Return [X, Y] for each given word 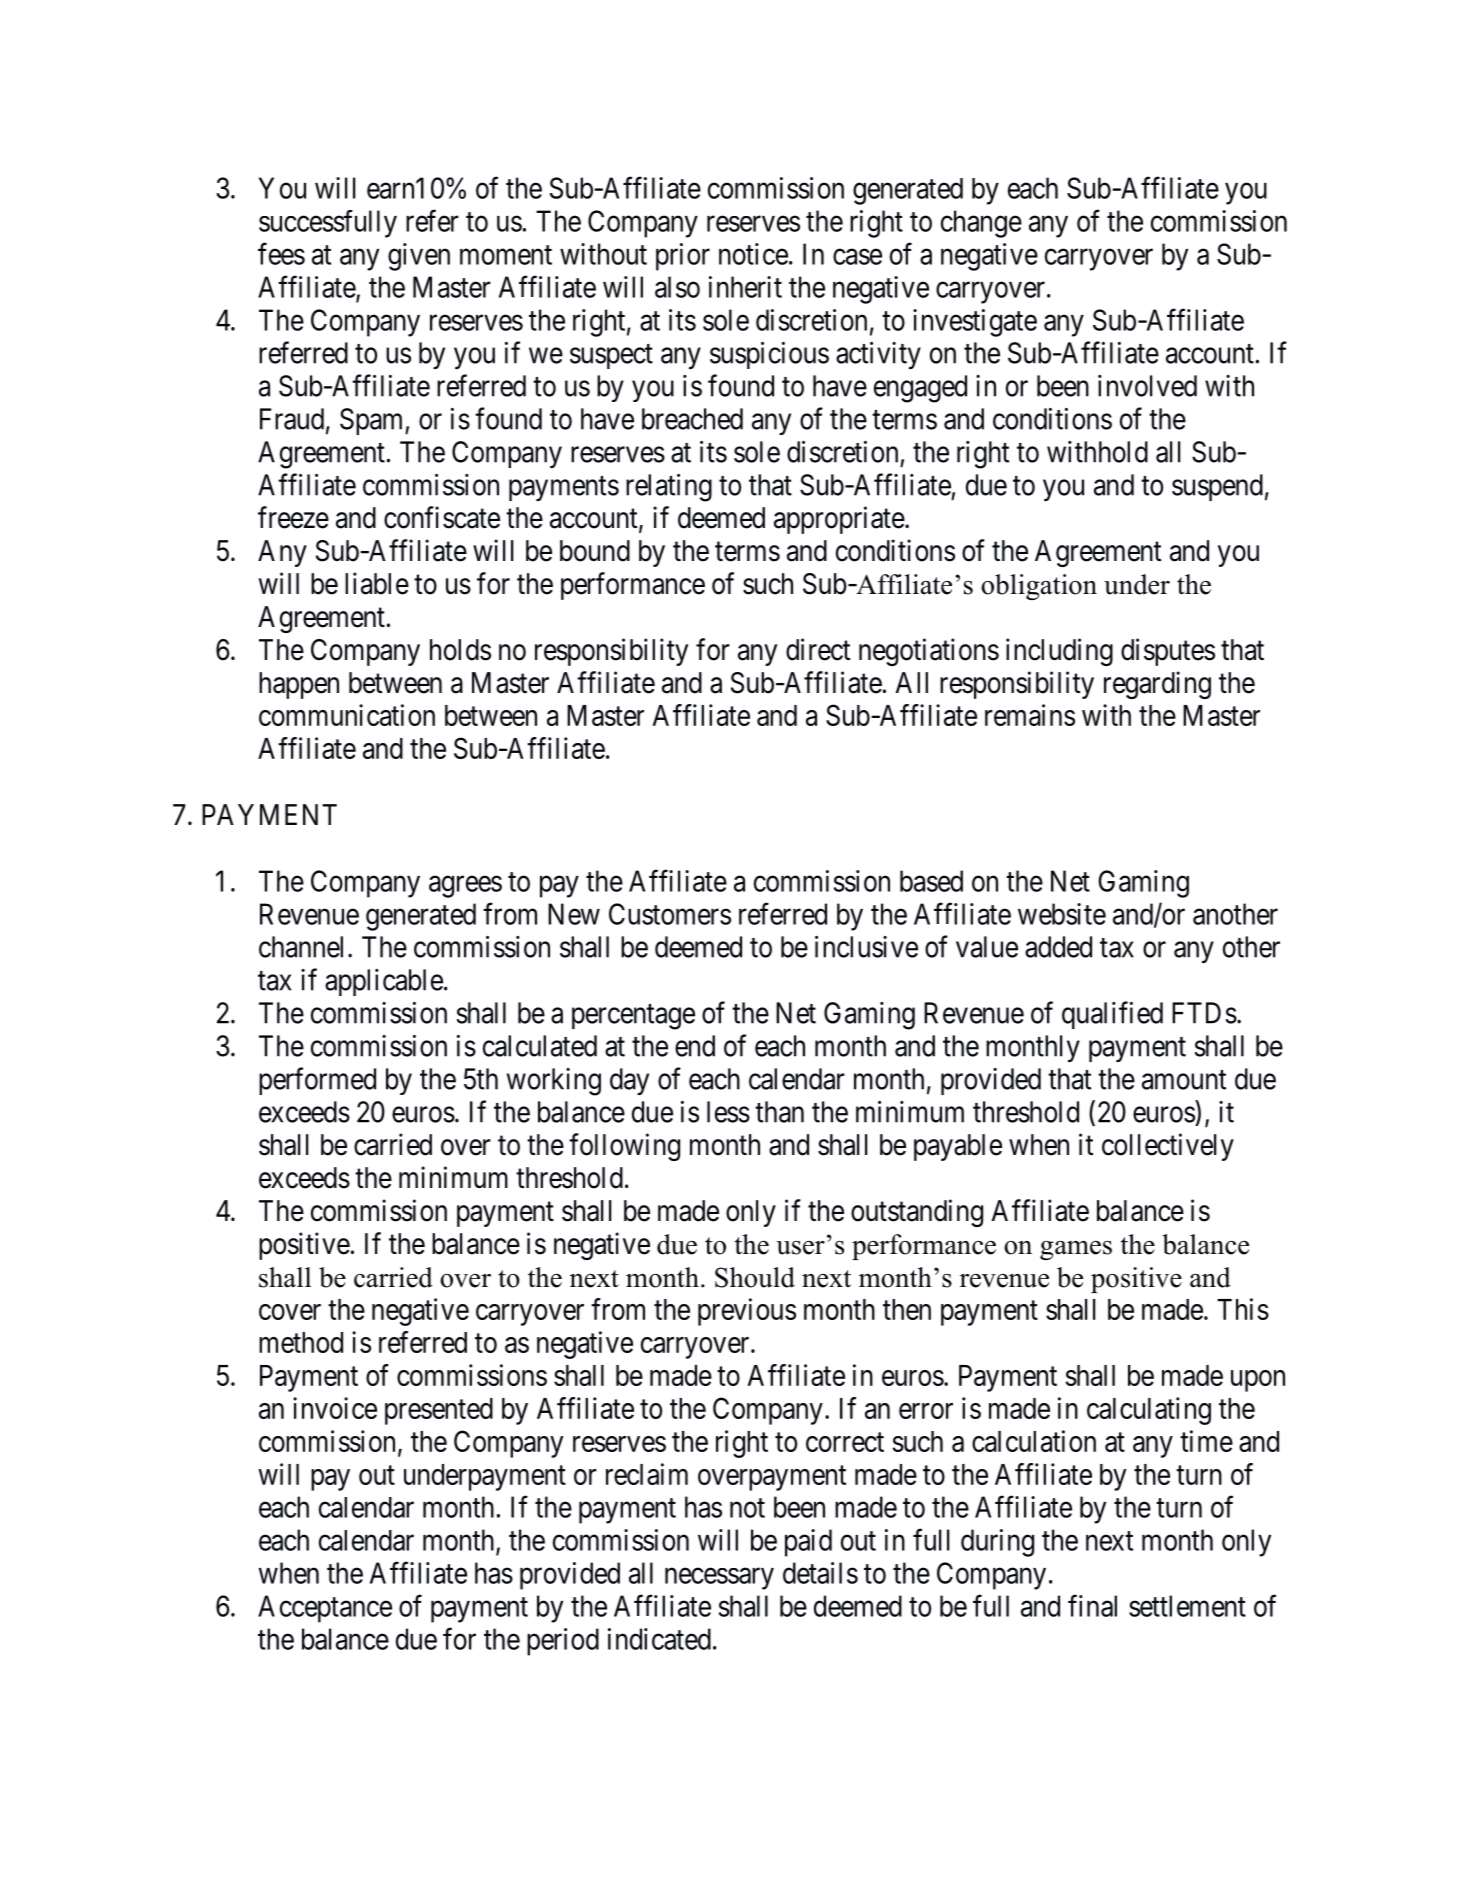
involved [1147, 386]
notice [753, 254]
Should [755, 1277]
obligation [1039, 587]
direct [818, 649]
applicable [384, 982]
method [301, 1342]
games [1076, 1250]
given [419, 257]
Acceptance [325, 1609]
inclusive [866, 947]
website [1062, 914]
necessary [719, 1579]
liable [377, 583]
